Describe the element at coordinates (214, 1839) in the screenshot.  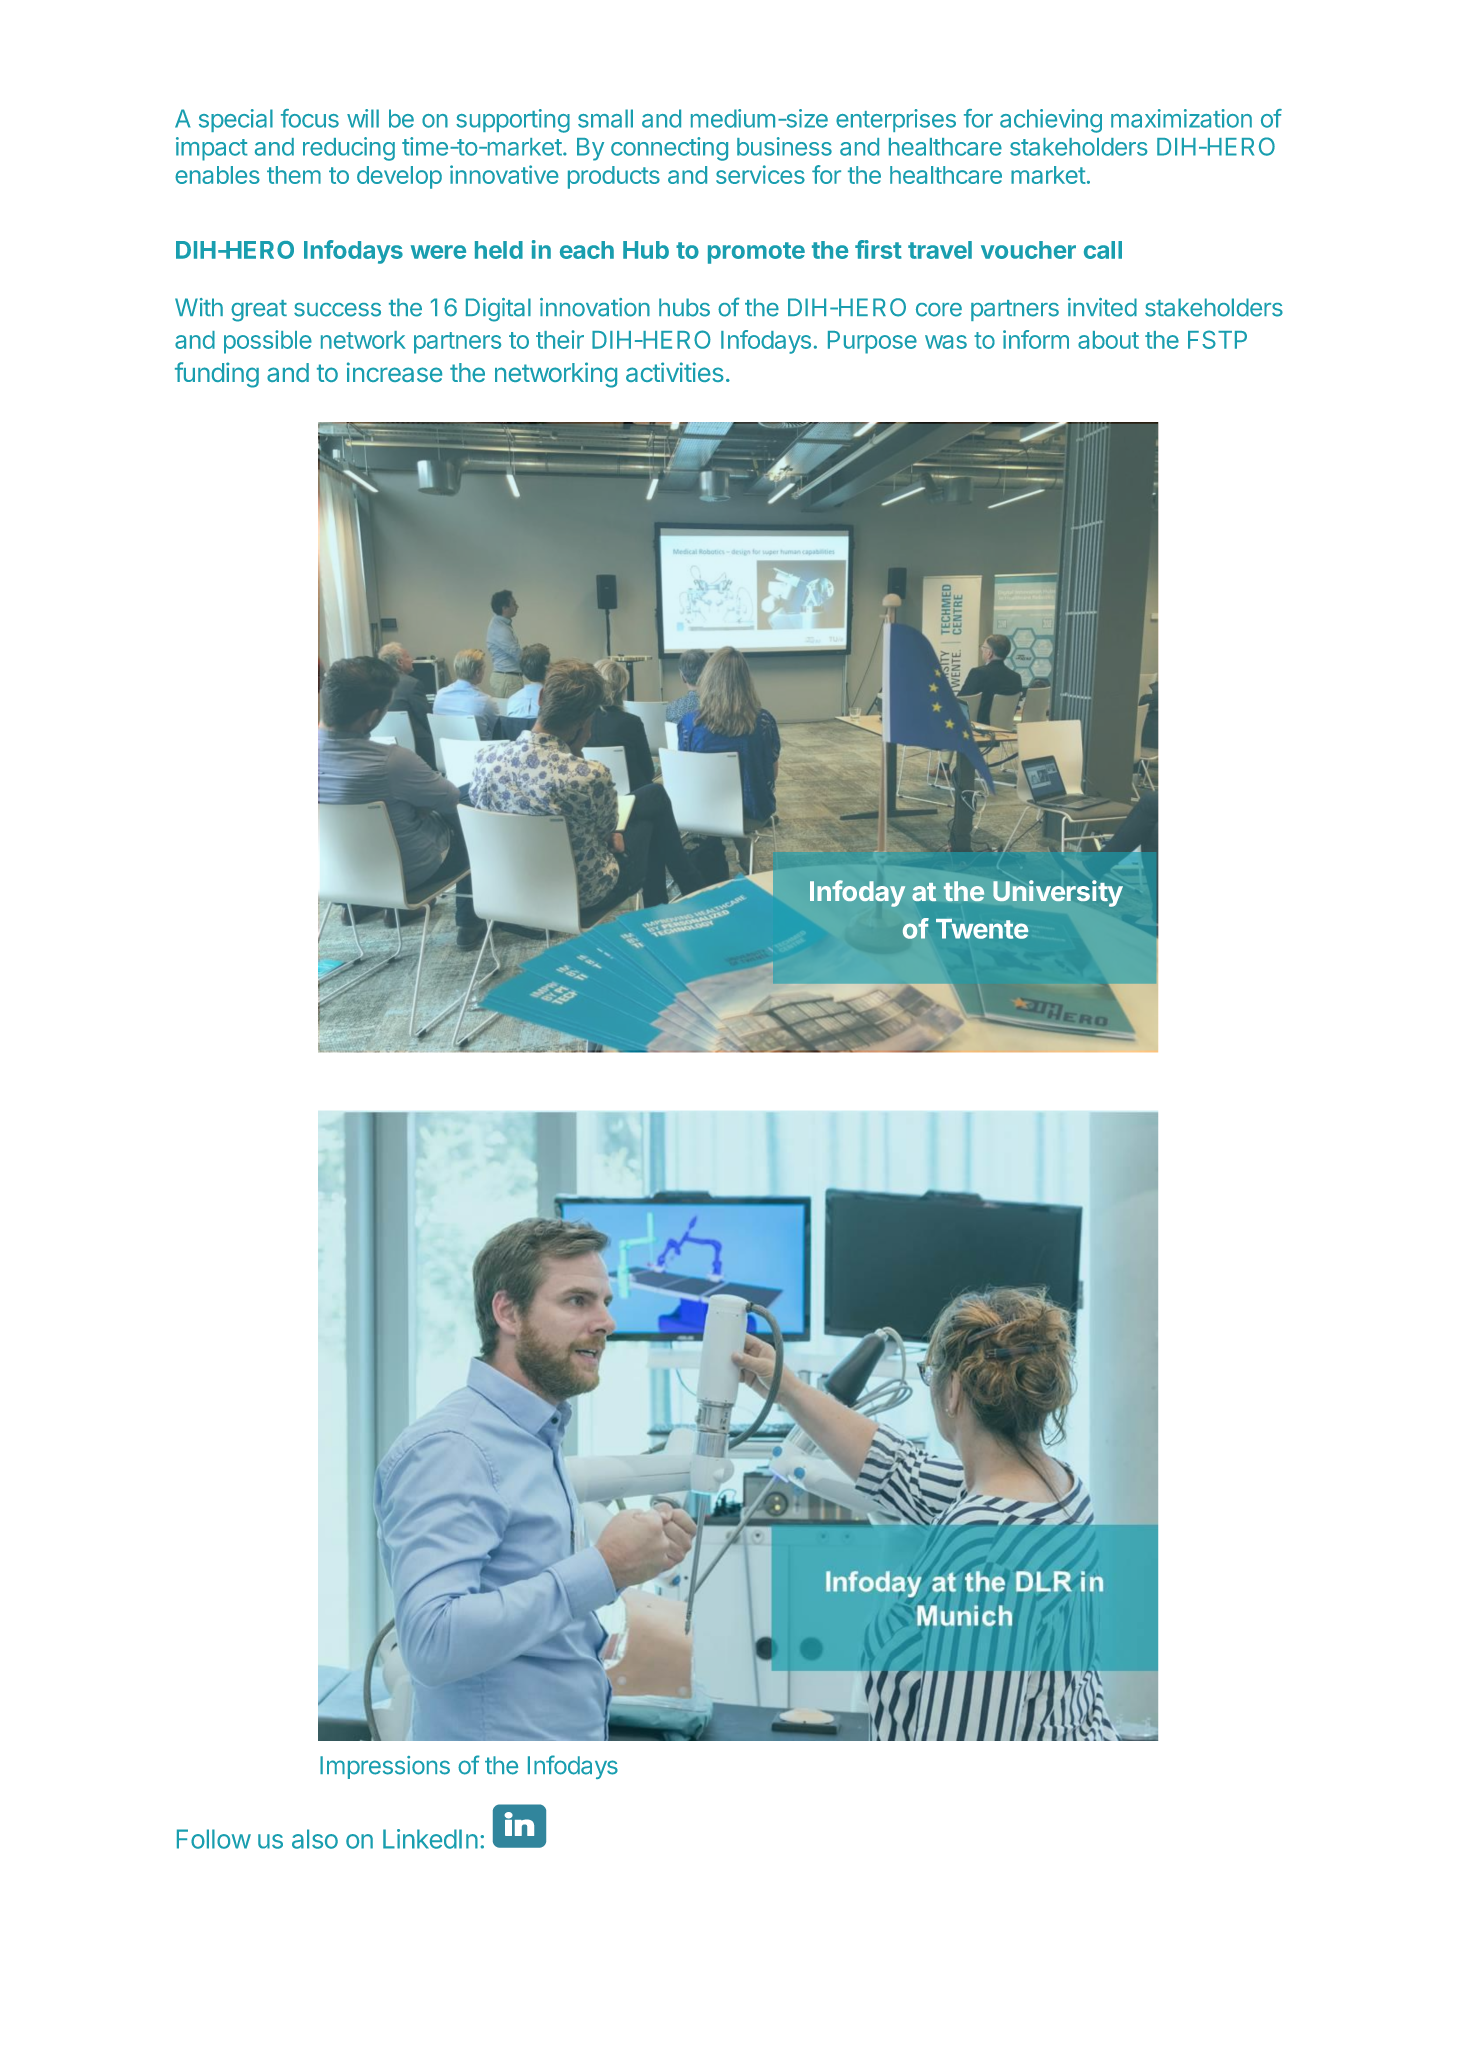
I see `Follow` at that location.
